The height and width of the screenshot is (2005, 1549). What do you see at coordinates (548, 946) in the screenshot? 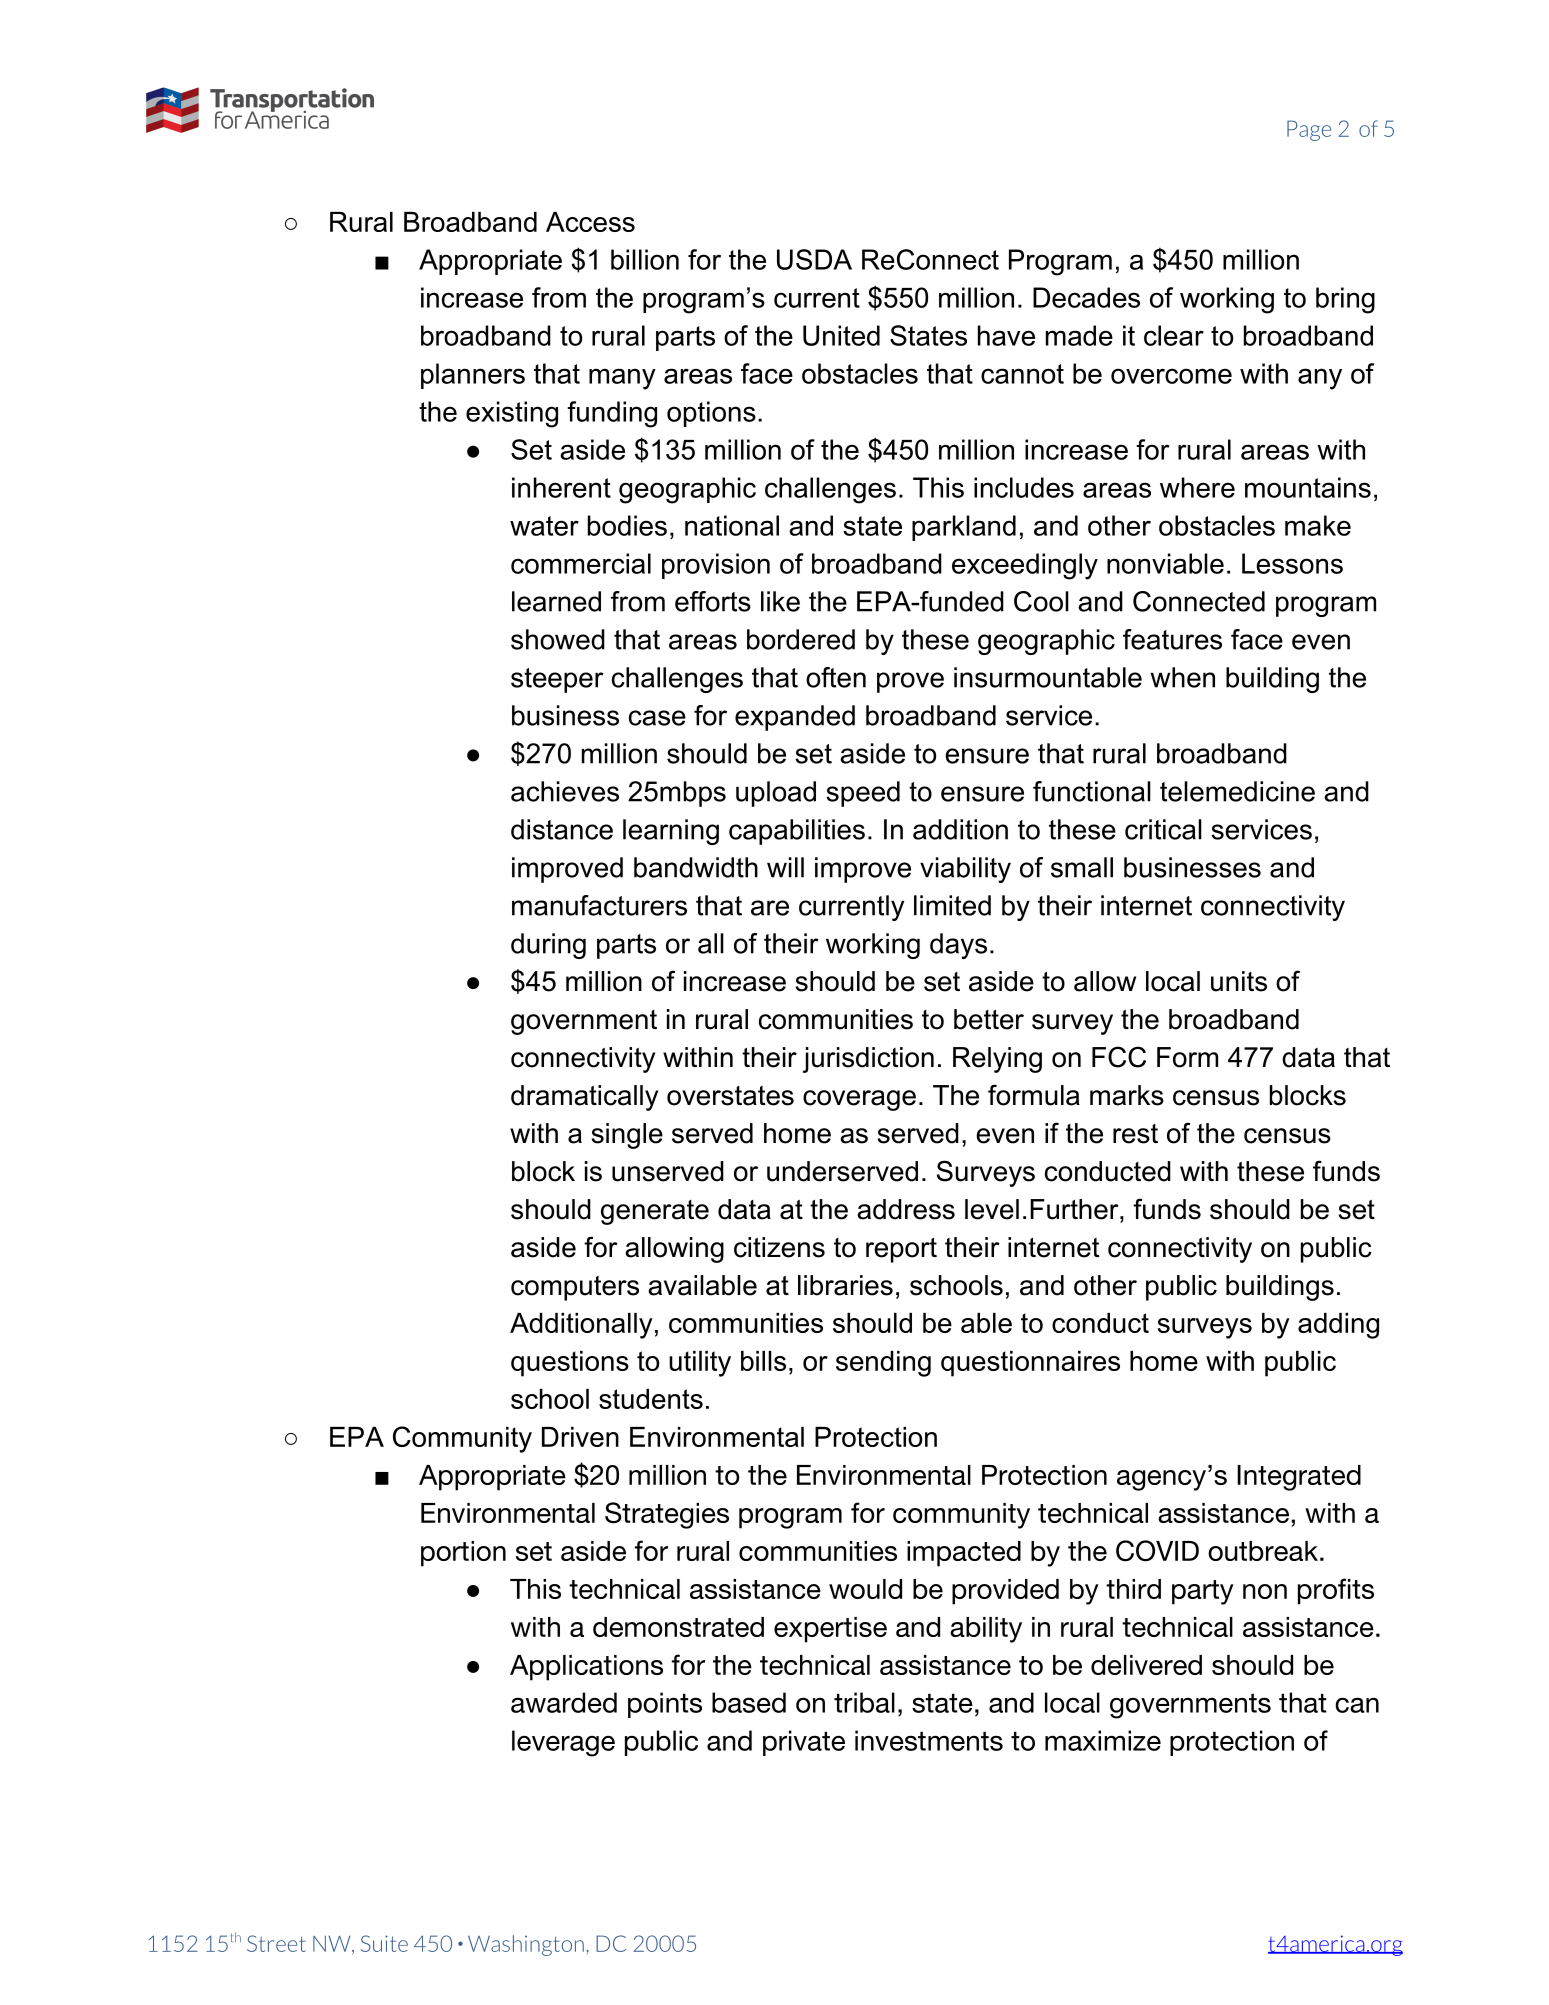
I see `during` at bounding box center [548, 946].
